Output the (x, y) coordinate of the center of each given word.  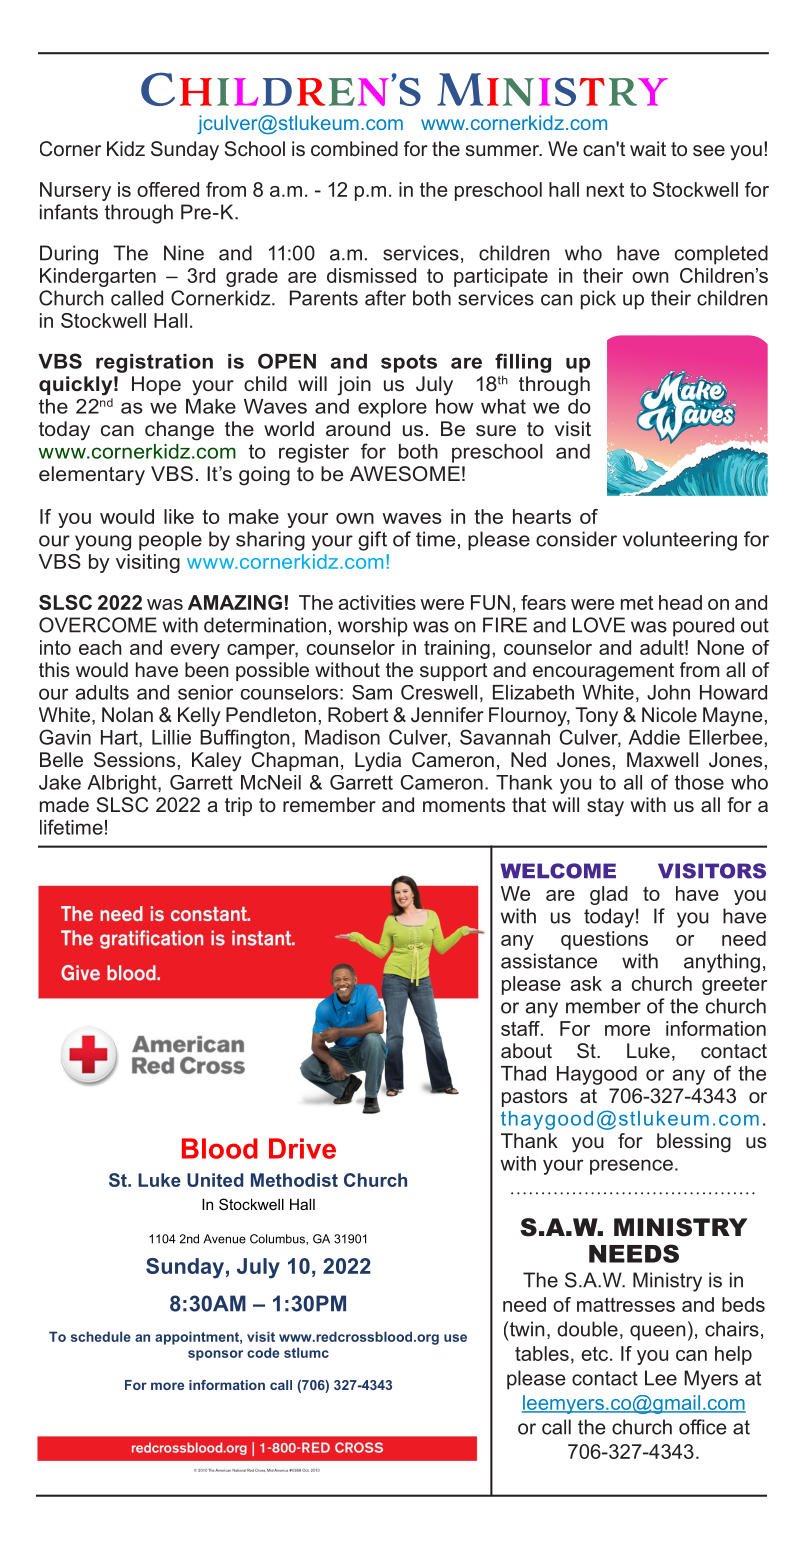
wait (648, 148)
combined (354, 148)
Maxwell (662, 759)
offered (168, 189)
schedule (101, 1336)
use (455, 1338)
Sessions (134, 759)
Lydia (378, 762)
